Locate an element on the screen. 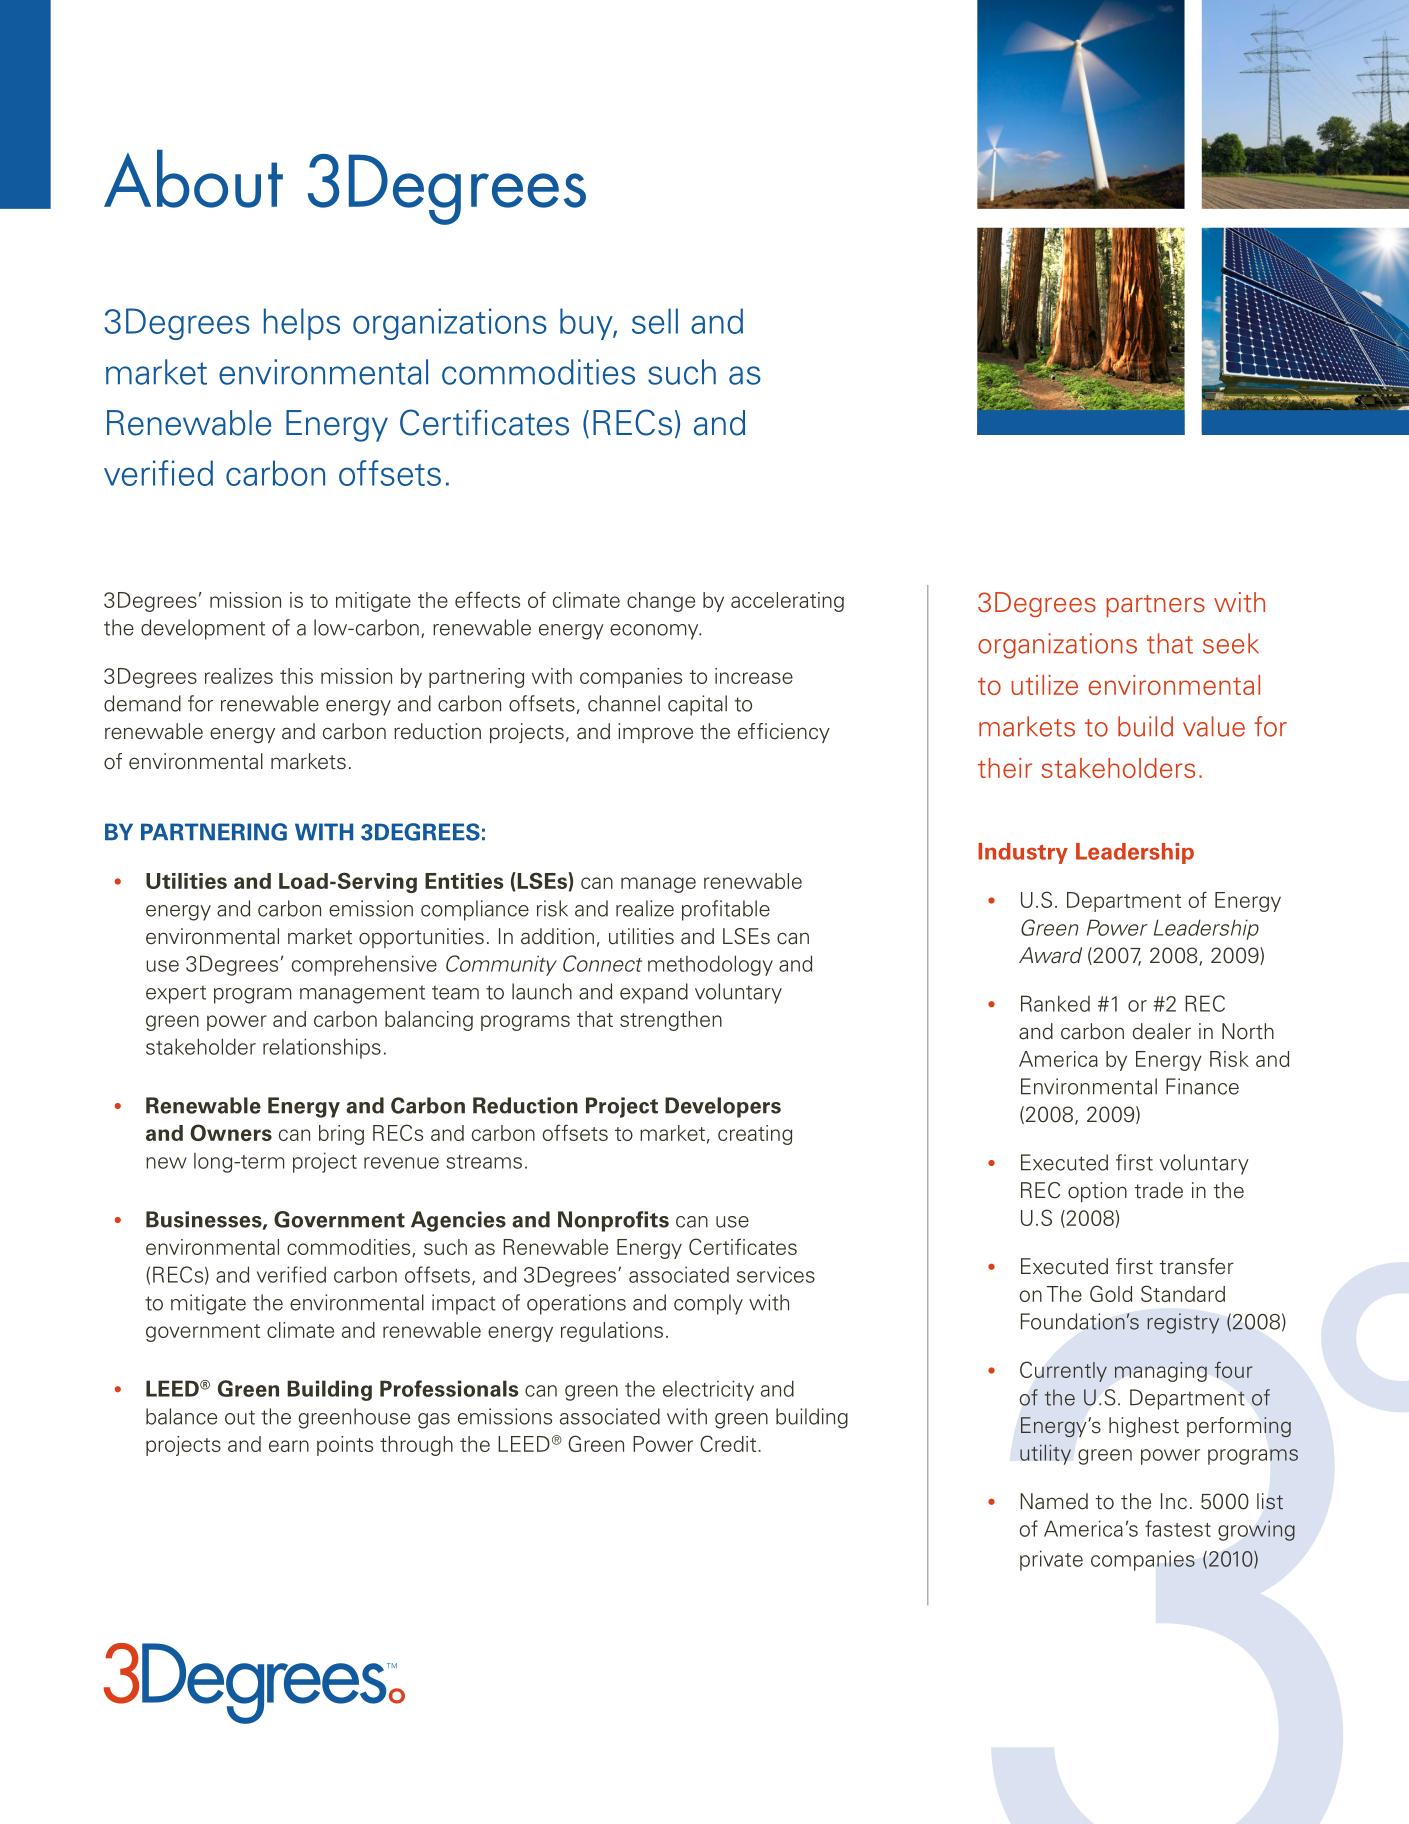 The width and height of the screenshot is (1409, 1824). Industry is located at coordinates (1023, 853).
